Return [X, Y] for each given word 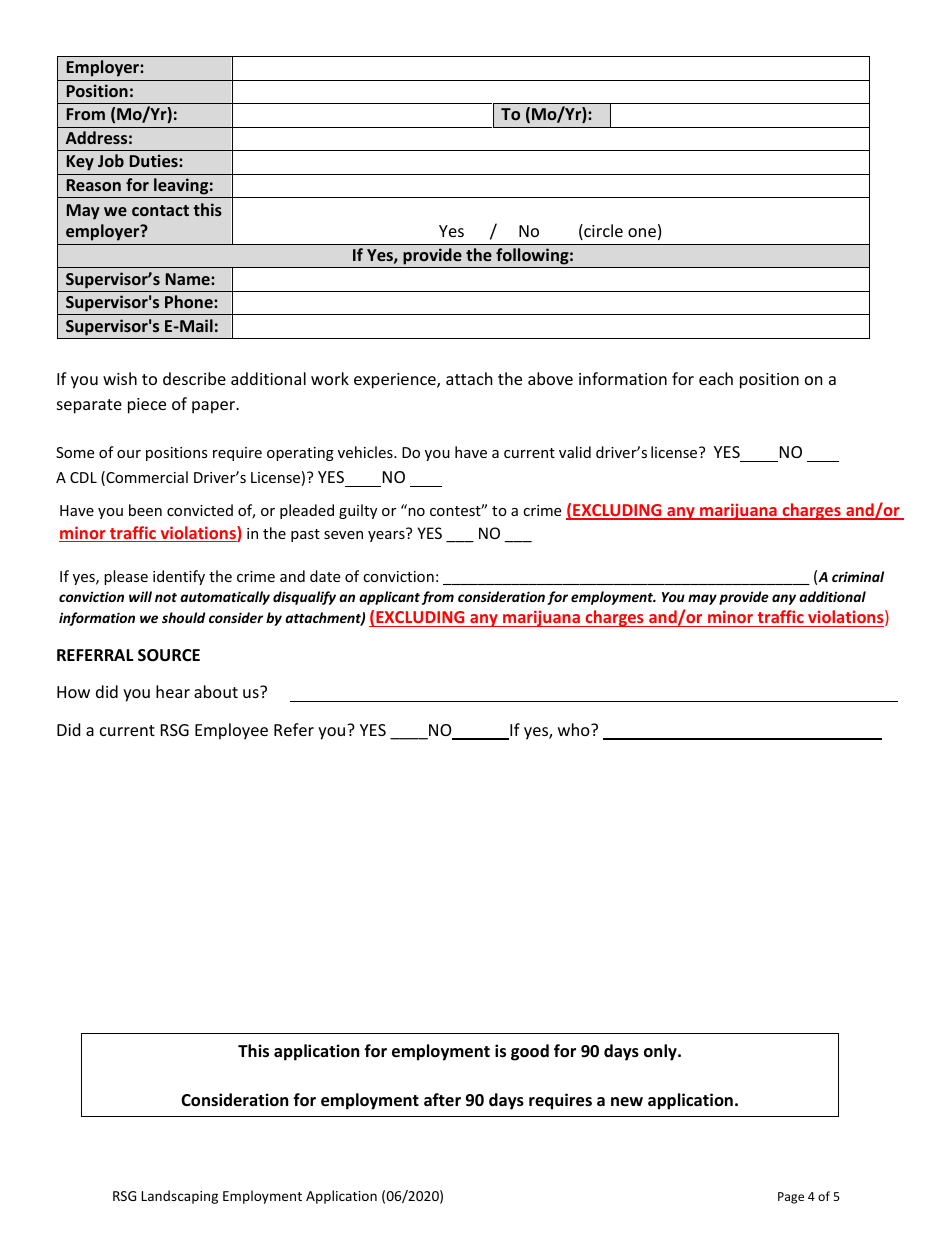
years [387, 535]
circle [602, 232]
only [661, 1052]
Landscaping [179, 1197]
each [716, 378]
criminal [858, 576]
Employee [231, 731]
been [145, 510]
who [575, 729]
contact [160, 210]
